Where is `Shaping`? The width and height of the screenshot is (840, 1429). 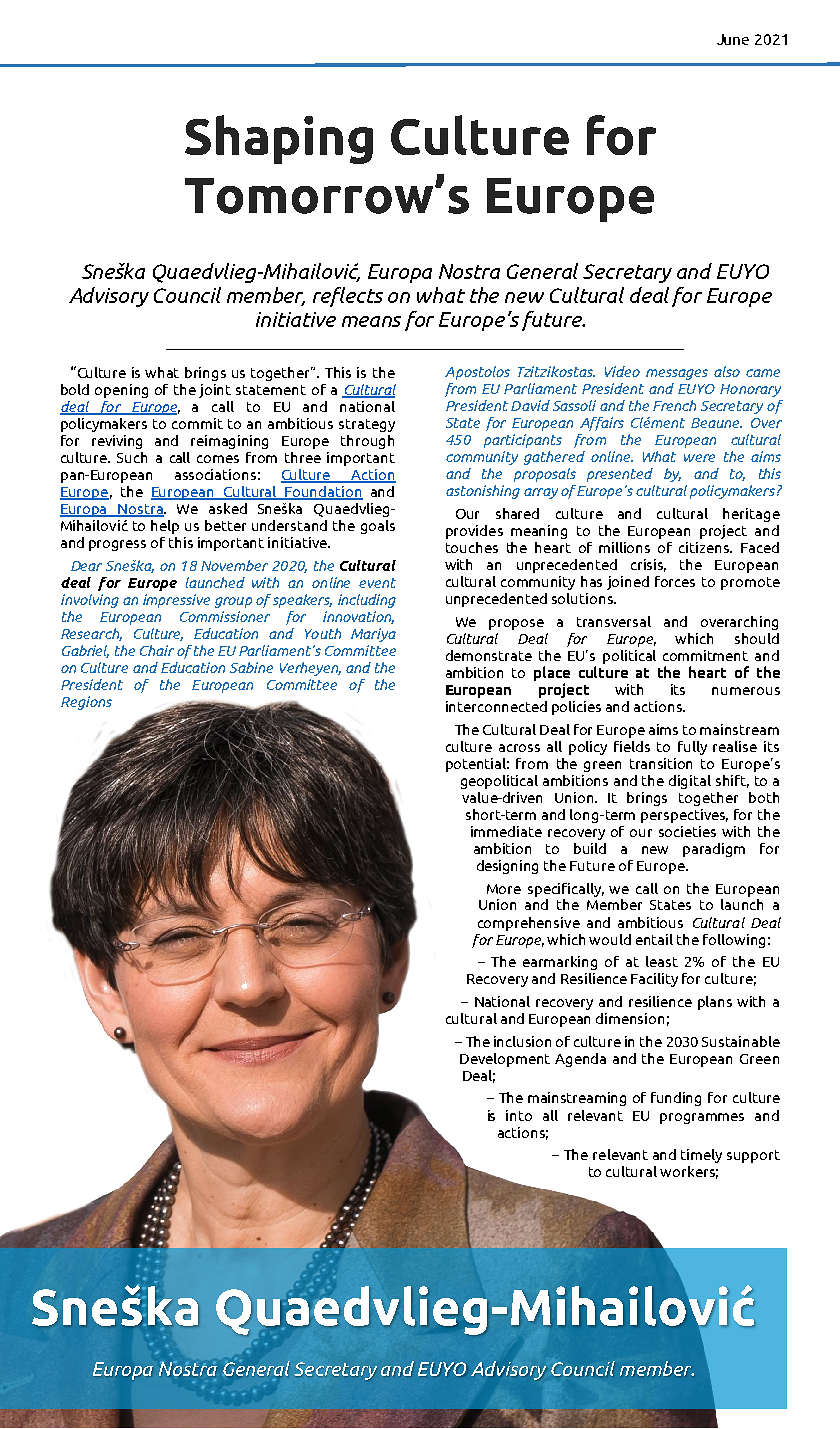 Shaping is located at coordinates (279, 139).
